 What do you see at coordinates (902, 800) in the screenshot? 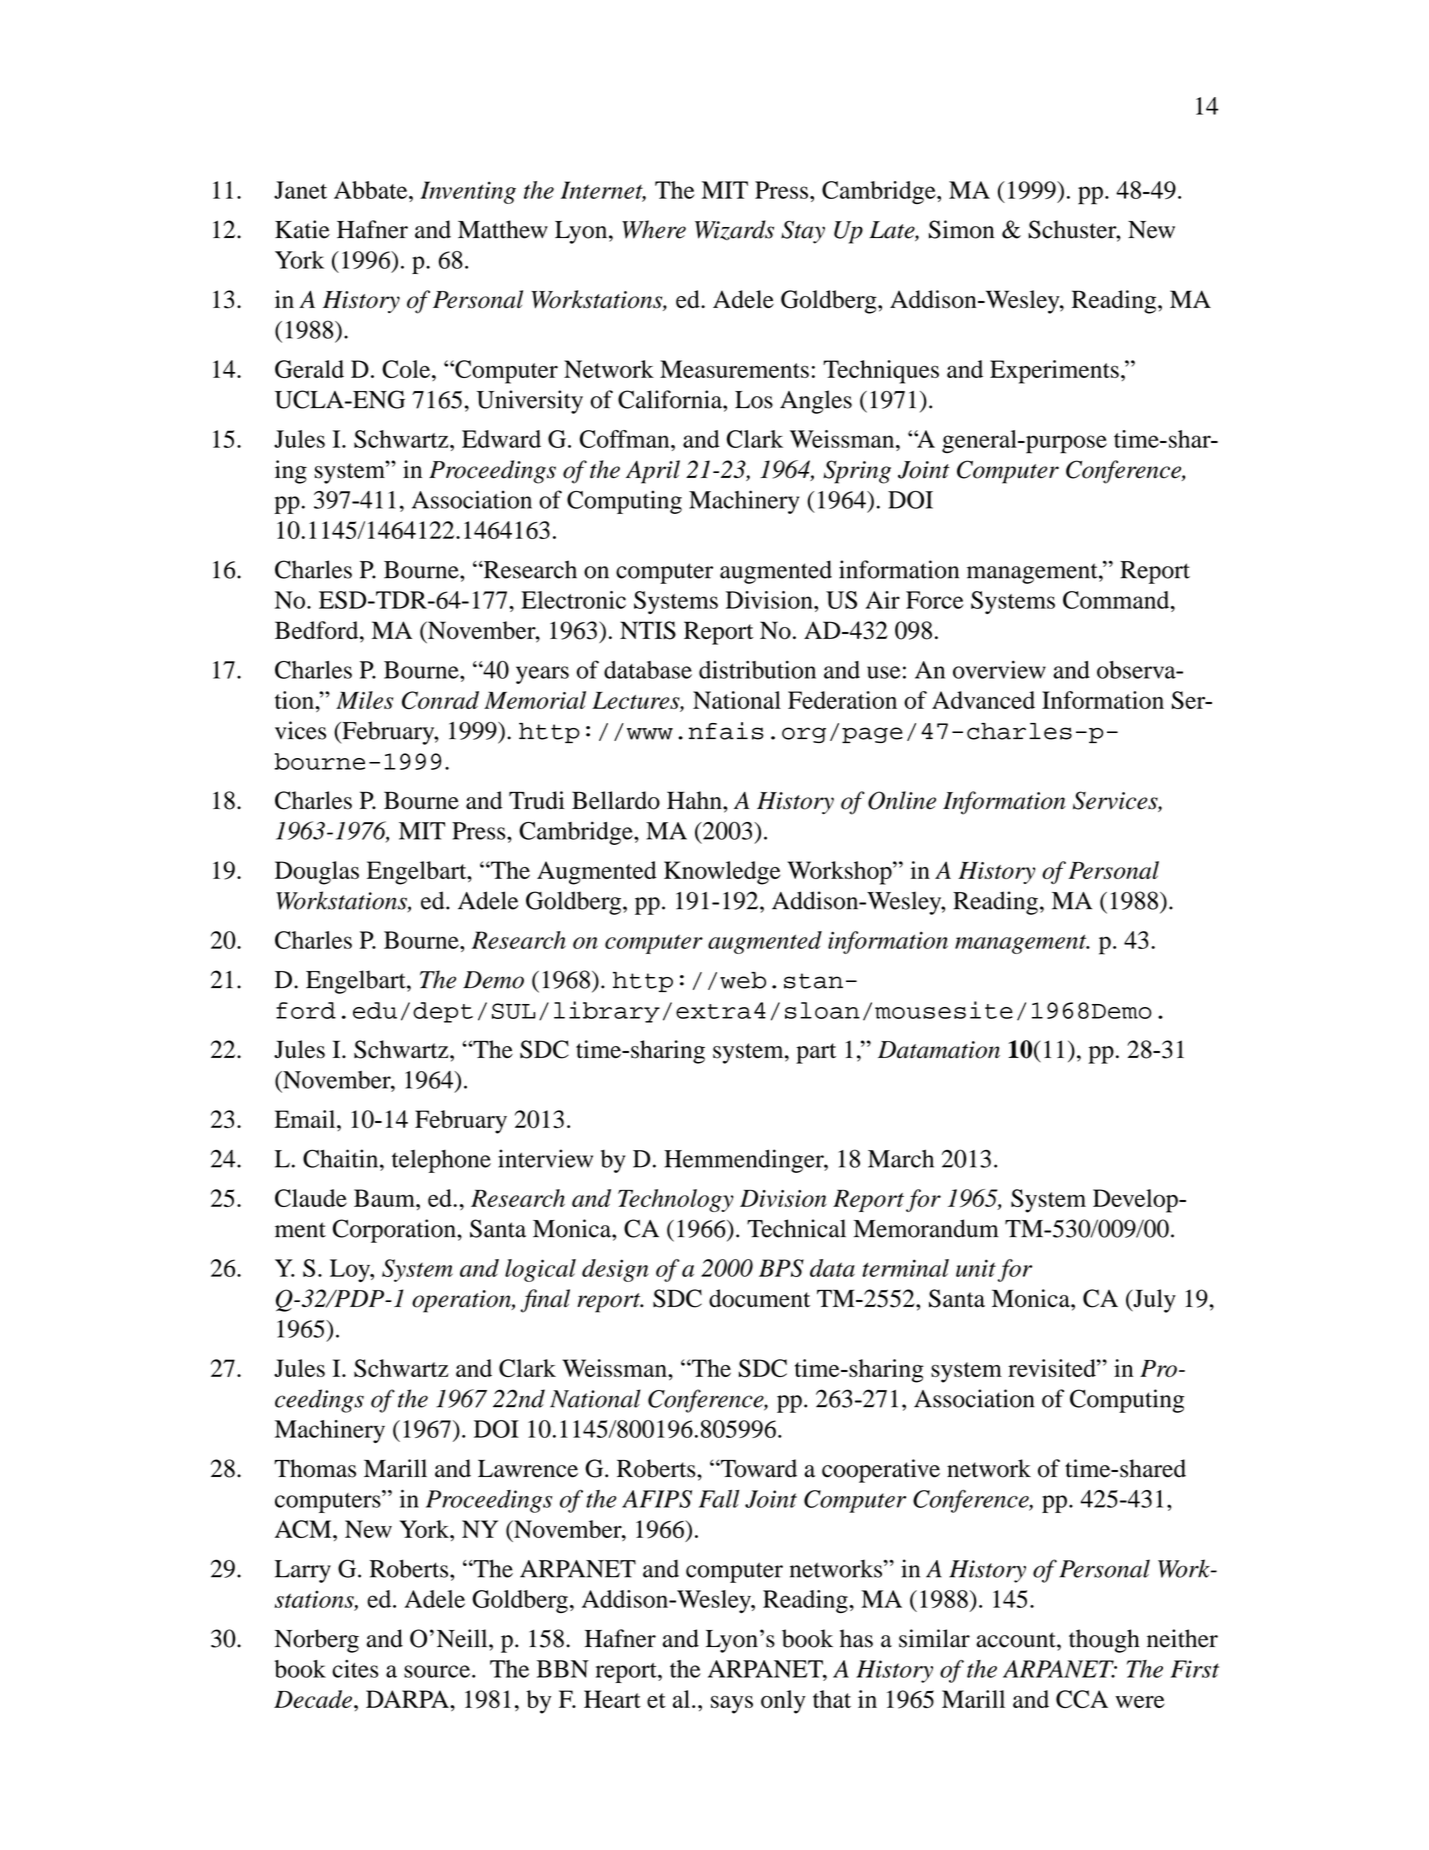
I see `Online` at bounding box center [902, 800].
